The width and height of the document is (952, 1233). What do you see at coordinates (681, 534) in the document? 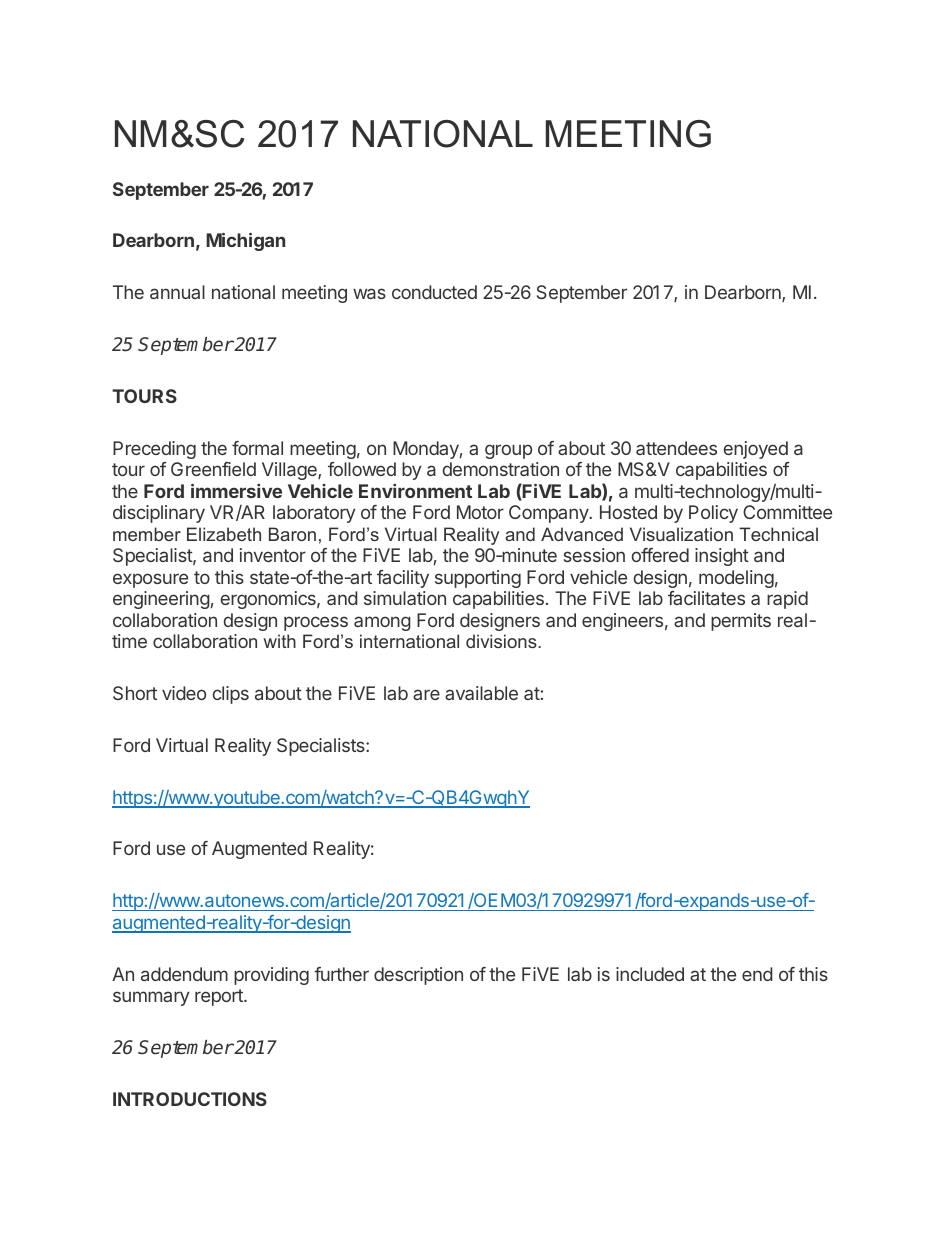
I see `Visualization` at bounding box center [681, 534].
